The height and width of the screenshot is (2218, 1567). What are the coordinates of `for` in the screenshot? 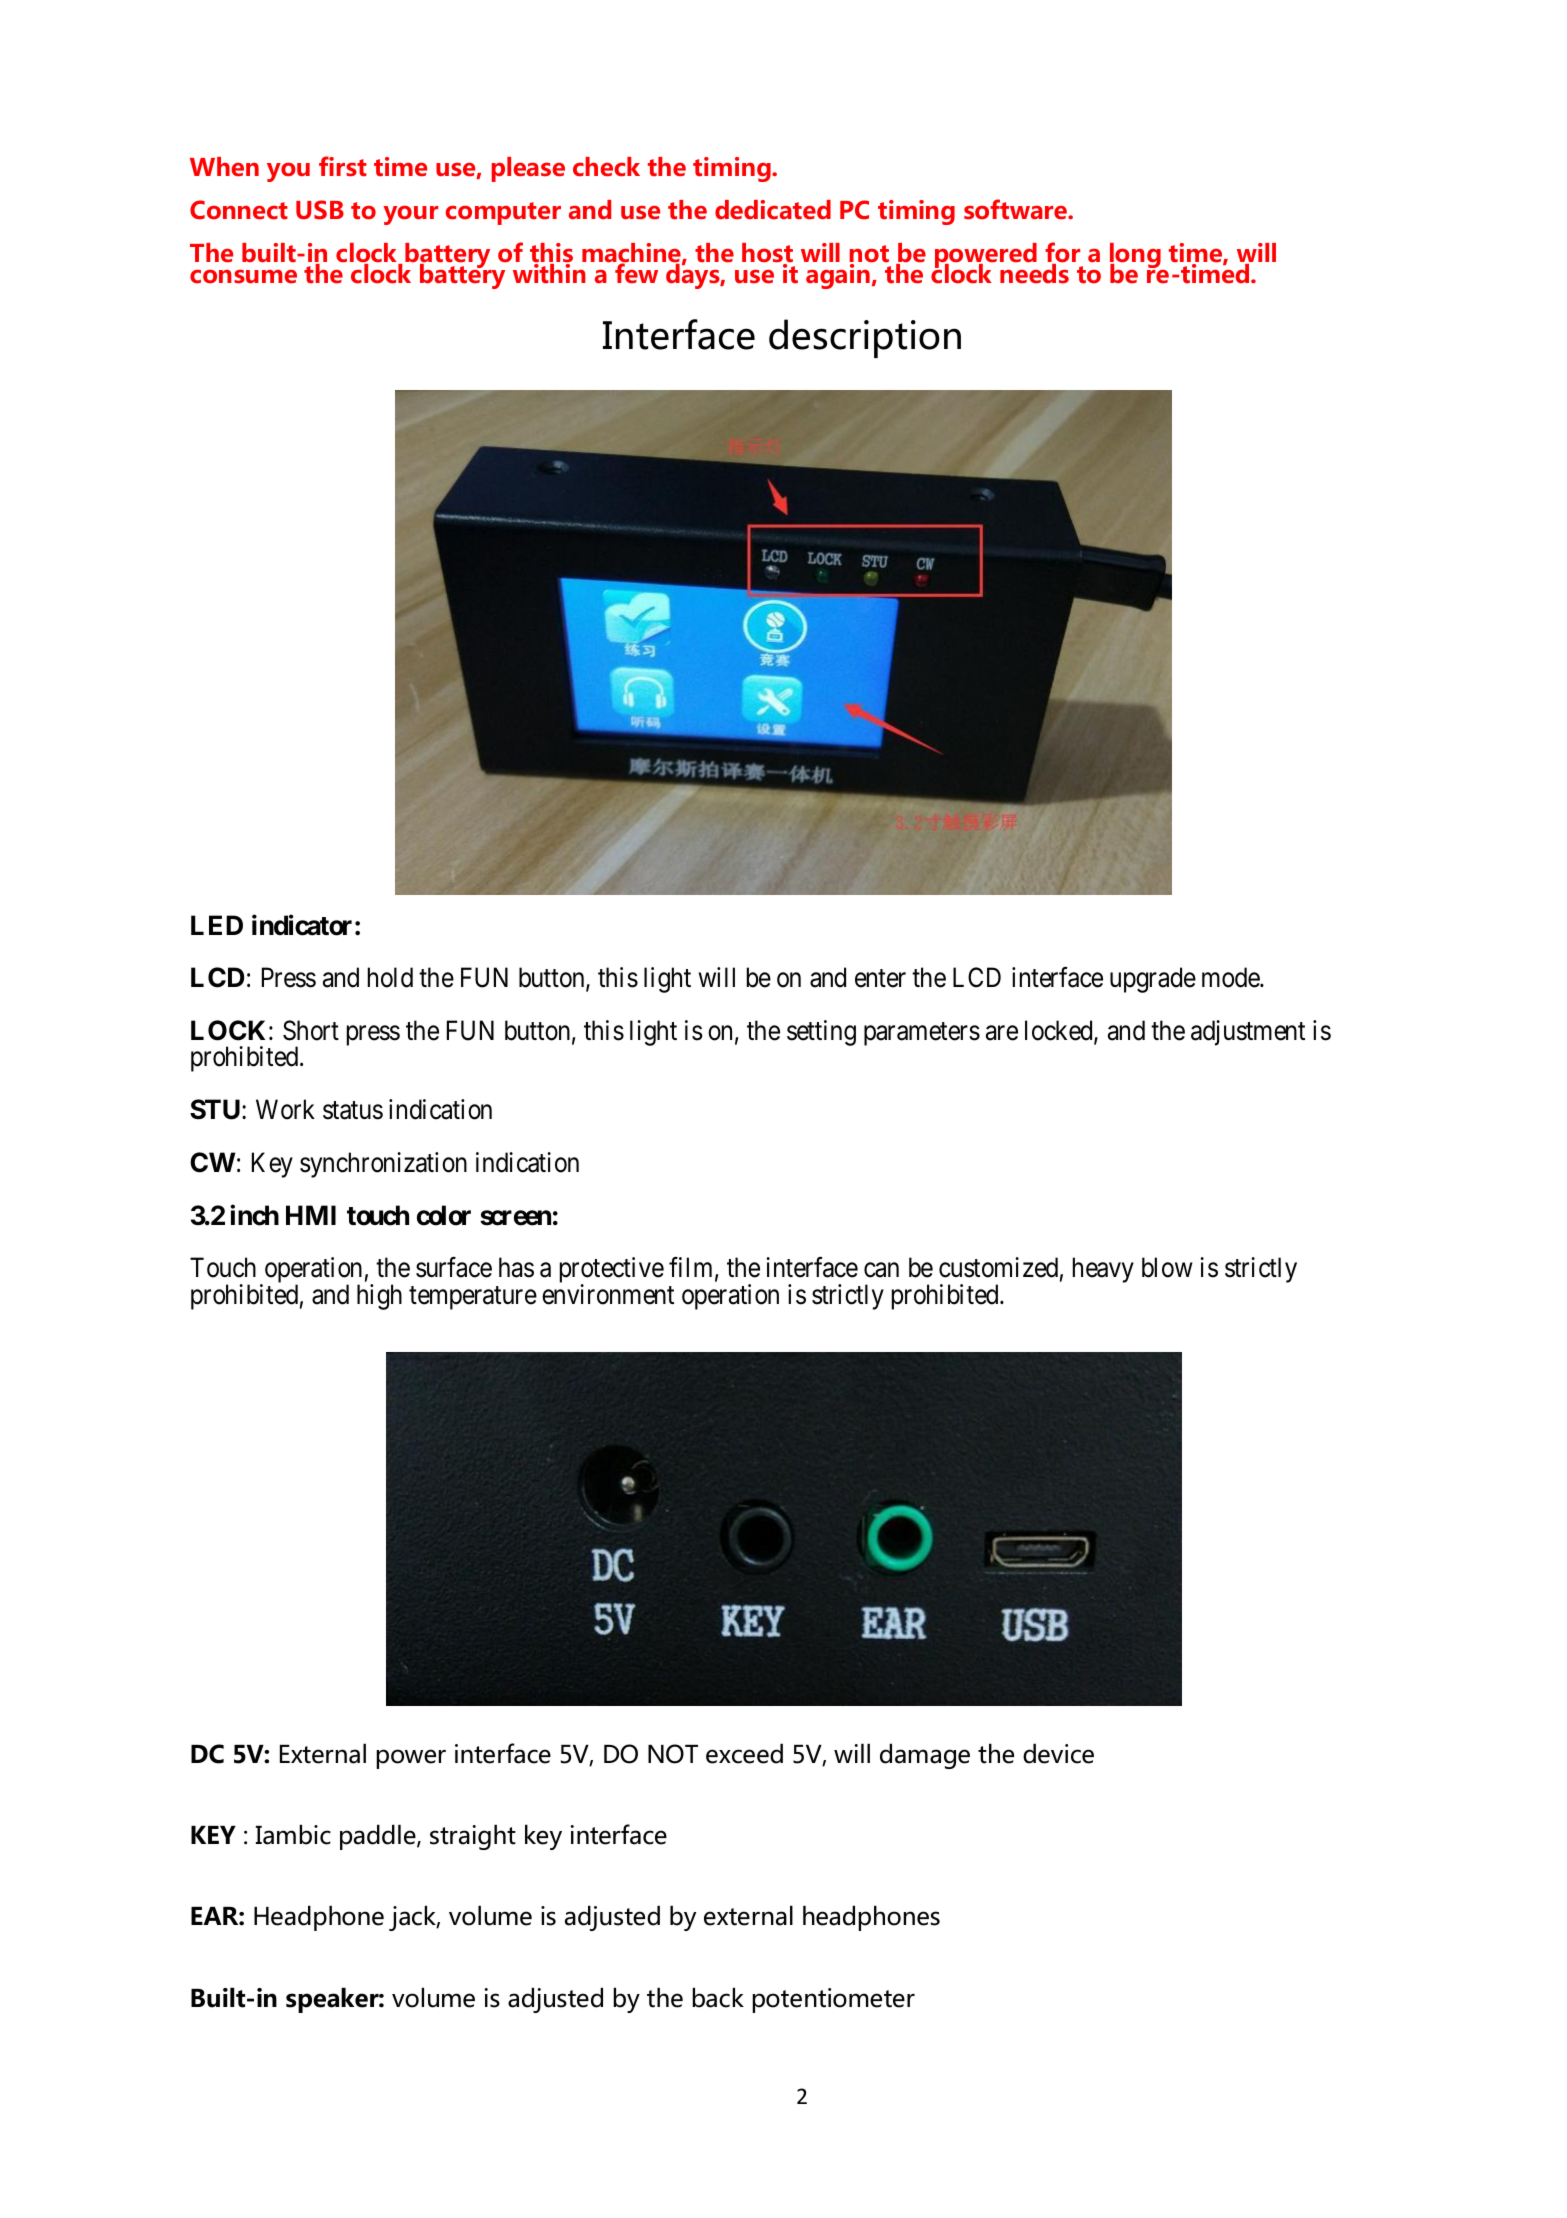 It's located at (1062, 253).
